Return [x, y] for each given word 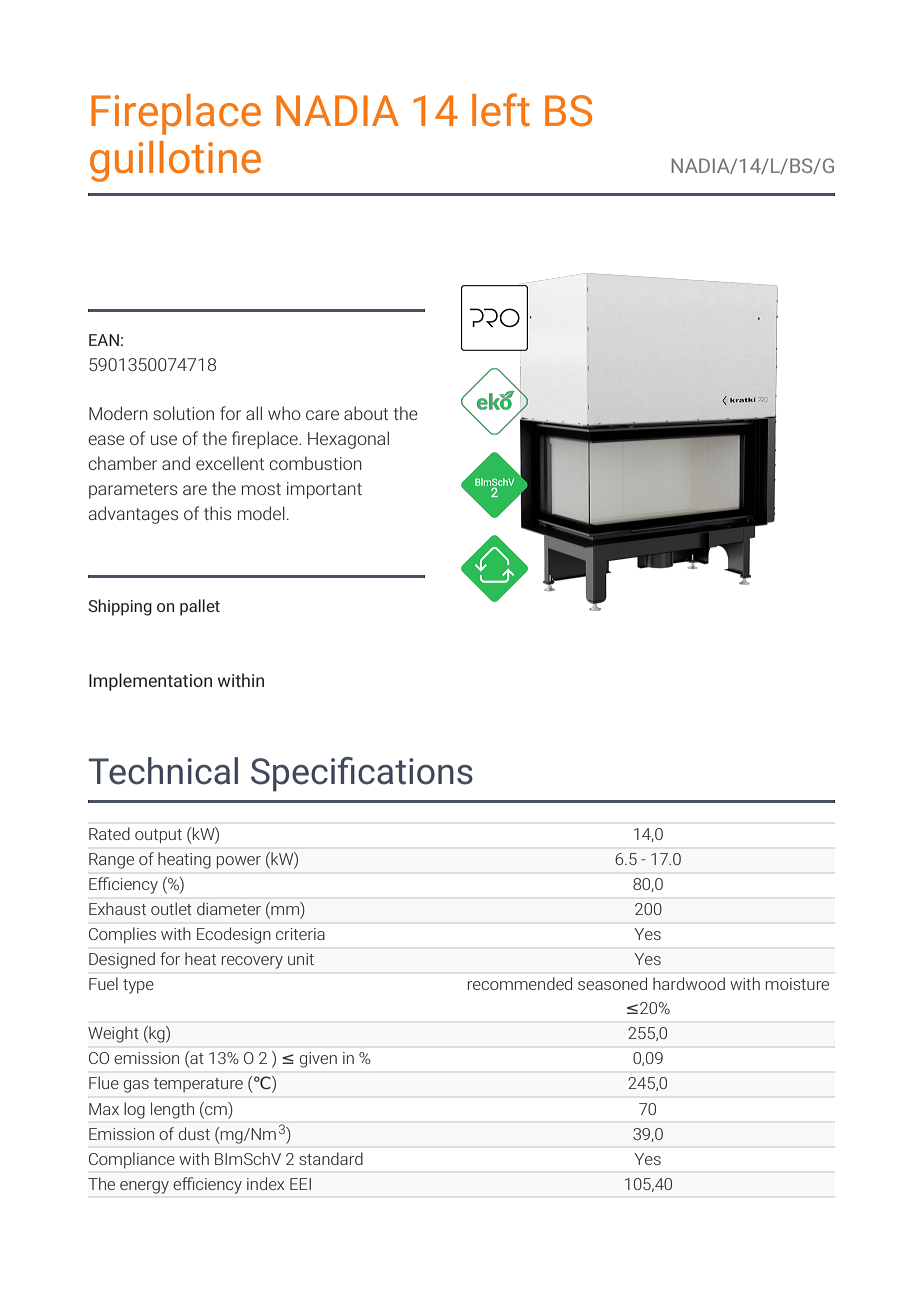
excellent [230, 463]
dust [194, 1133]
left [501, 110]
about [366, 413]
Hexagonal [348, 440]
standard [331, 1158]
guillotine [175, 161]
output [158, 836]
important [324, 490]
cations [415, 771]
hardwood [689, 983]
